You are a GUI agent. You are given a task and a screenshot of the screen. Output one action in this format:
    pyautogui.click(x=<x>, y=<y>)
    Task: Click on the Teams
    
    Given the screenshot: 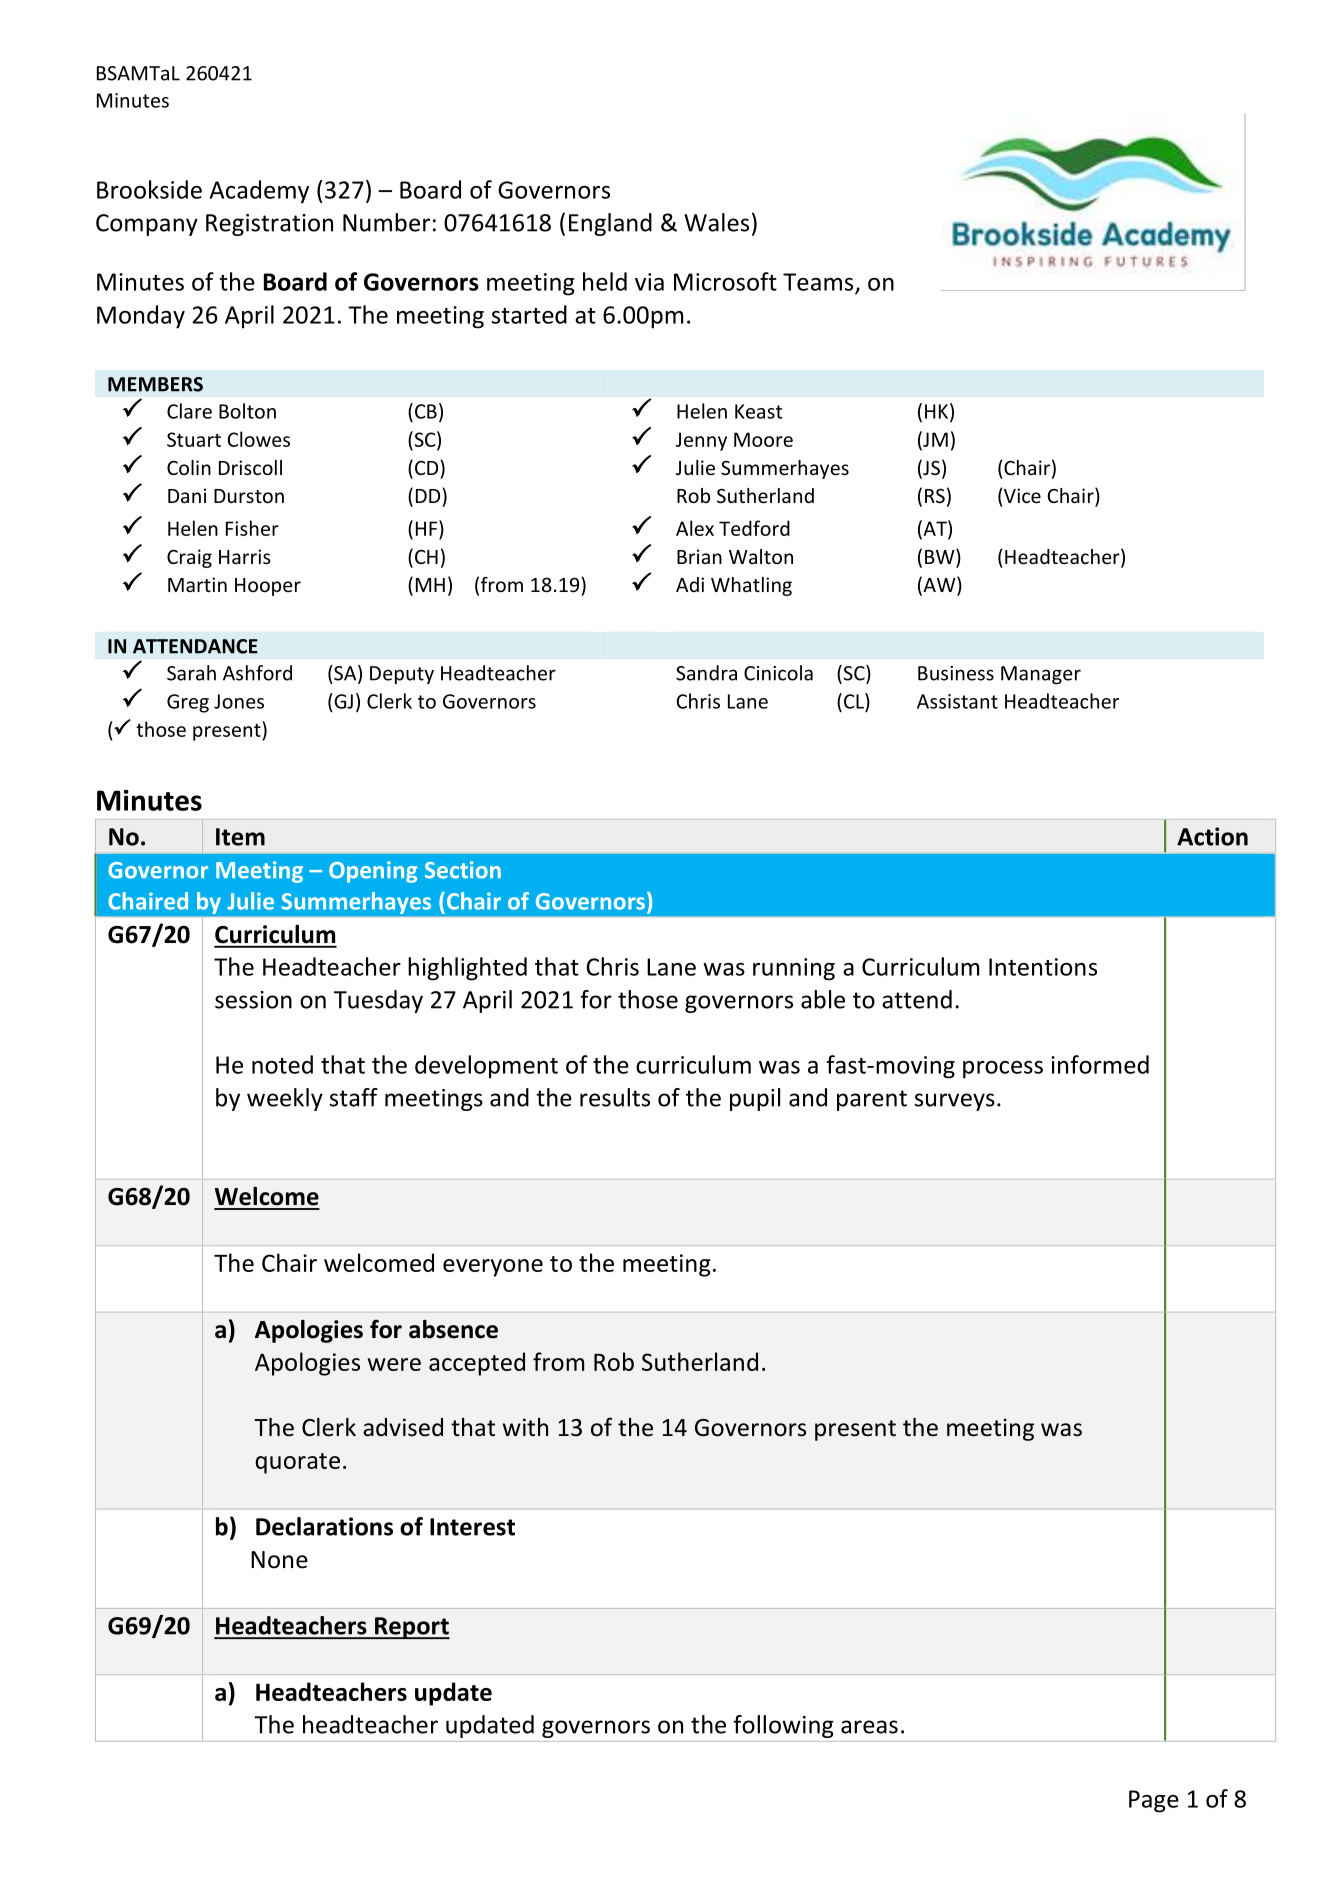 What is the action you would take?
    pyautogui.click(x=819, y=283)
